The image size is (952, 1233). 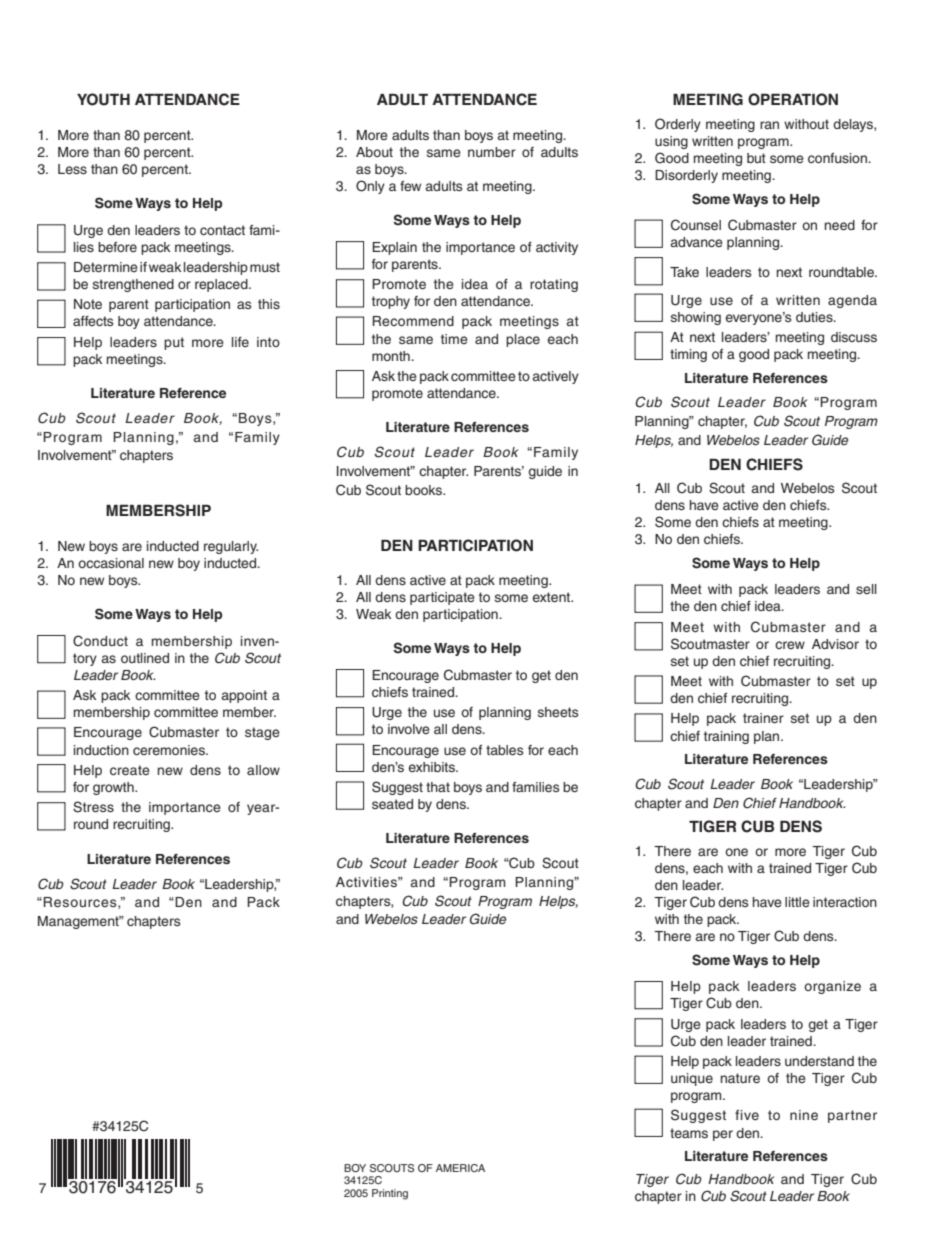 I want to click on ceremonies, so click(x=170, y=750).
